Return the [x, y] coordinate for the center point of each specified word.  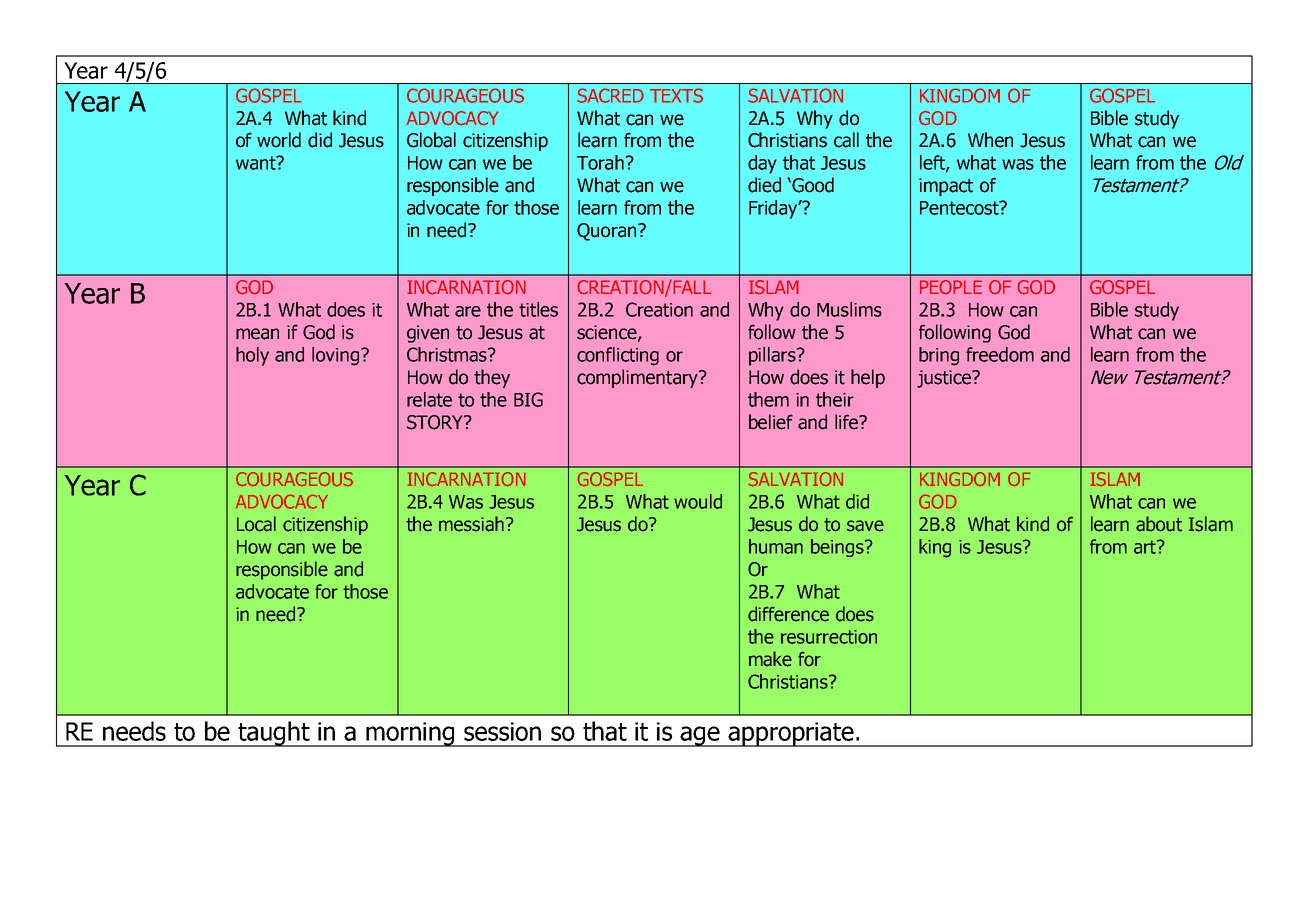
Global [431, 140]
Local [256, 524]
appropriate [791, 734]
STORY [436, 422]
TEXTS [676, 95]
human [776, 546]
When [990, 140]
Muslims [849, 309]
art [1146, 547]
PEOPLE [951, 287]
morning [411, 734]
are [468, 311]
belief [771, 422]
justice [945, 379]
